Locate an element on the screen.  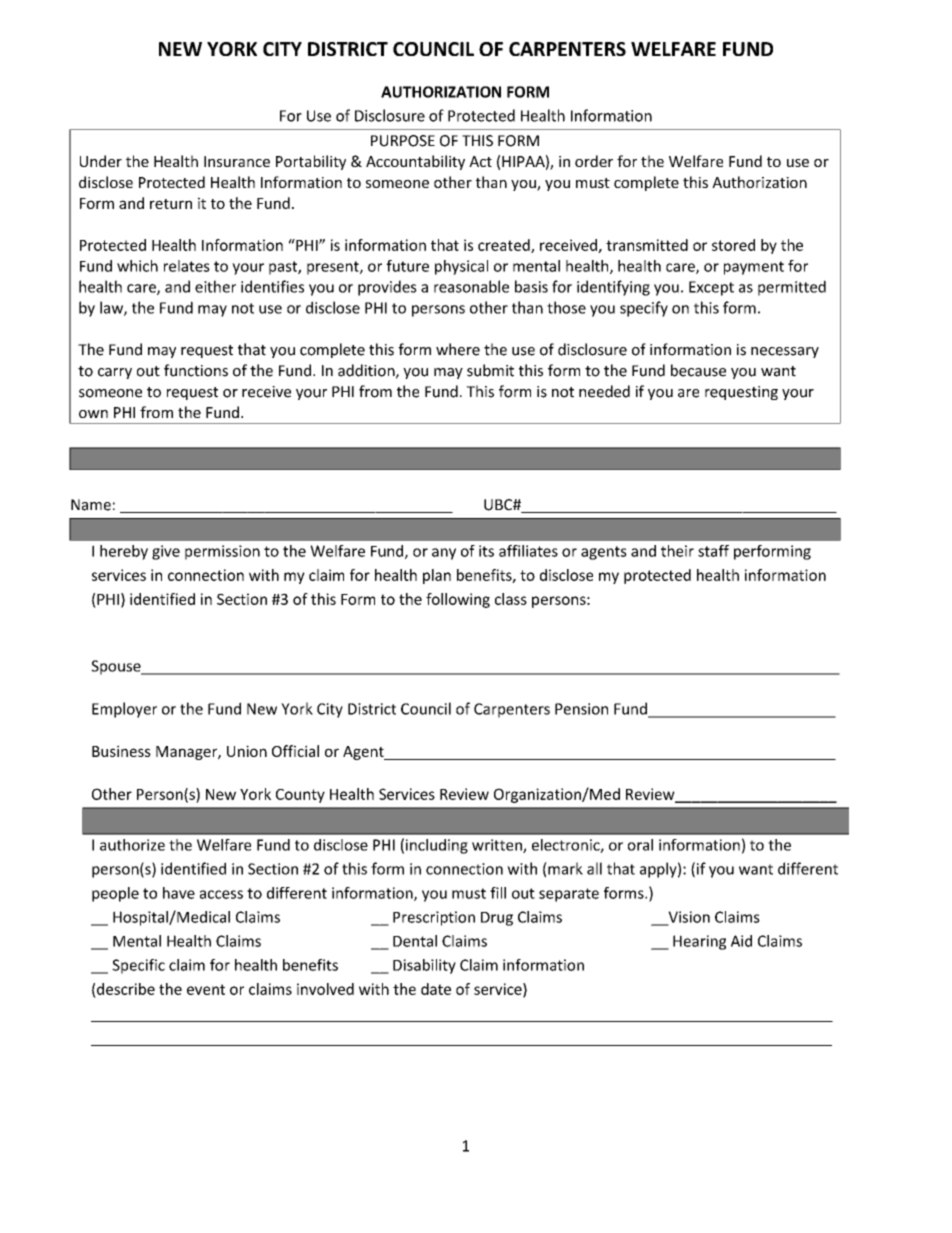
own is located at coordinates (93, 414).
